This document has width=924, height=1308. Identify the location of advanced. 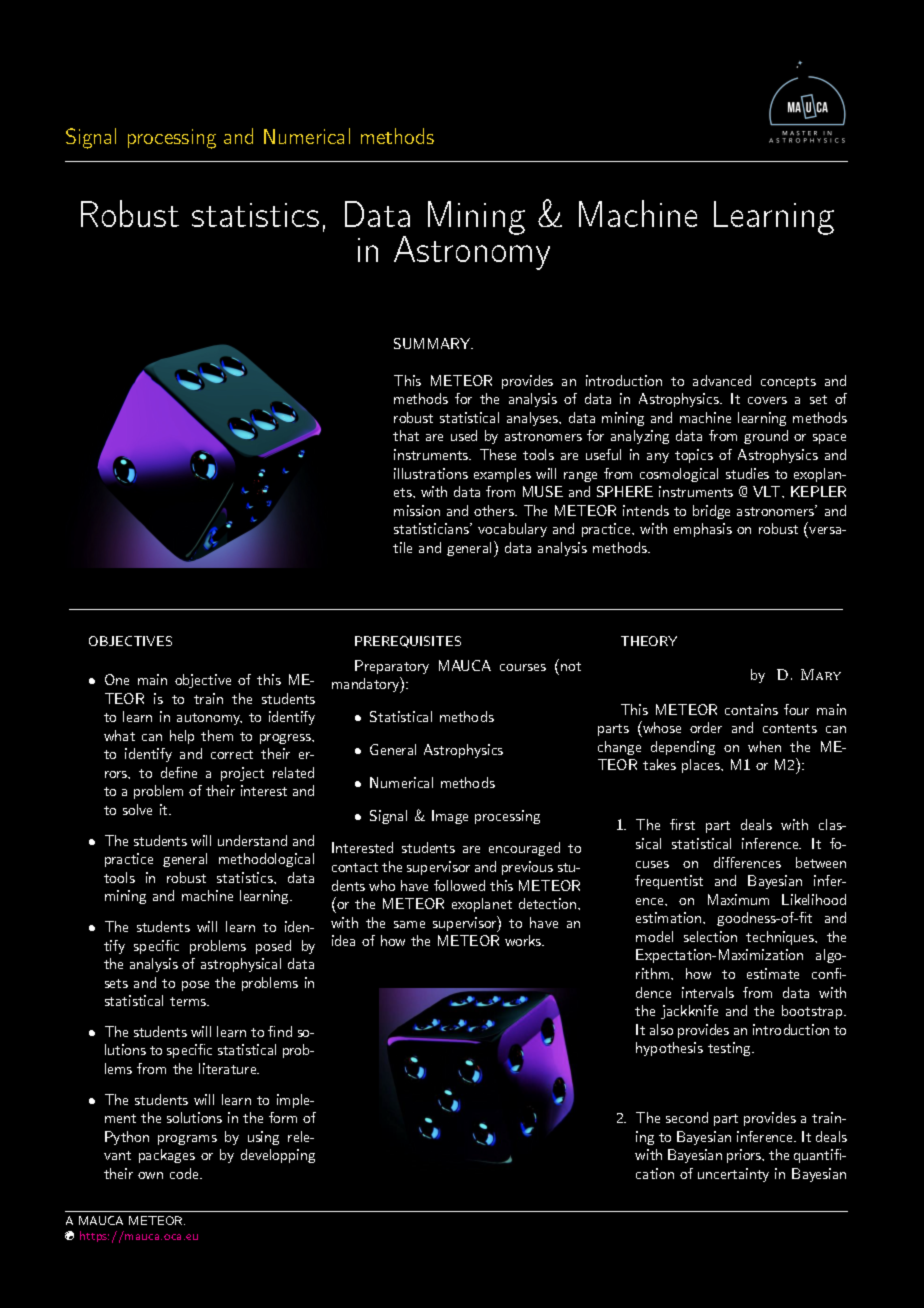
(722, 380).
